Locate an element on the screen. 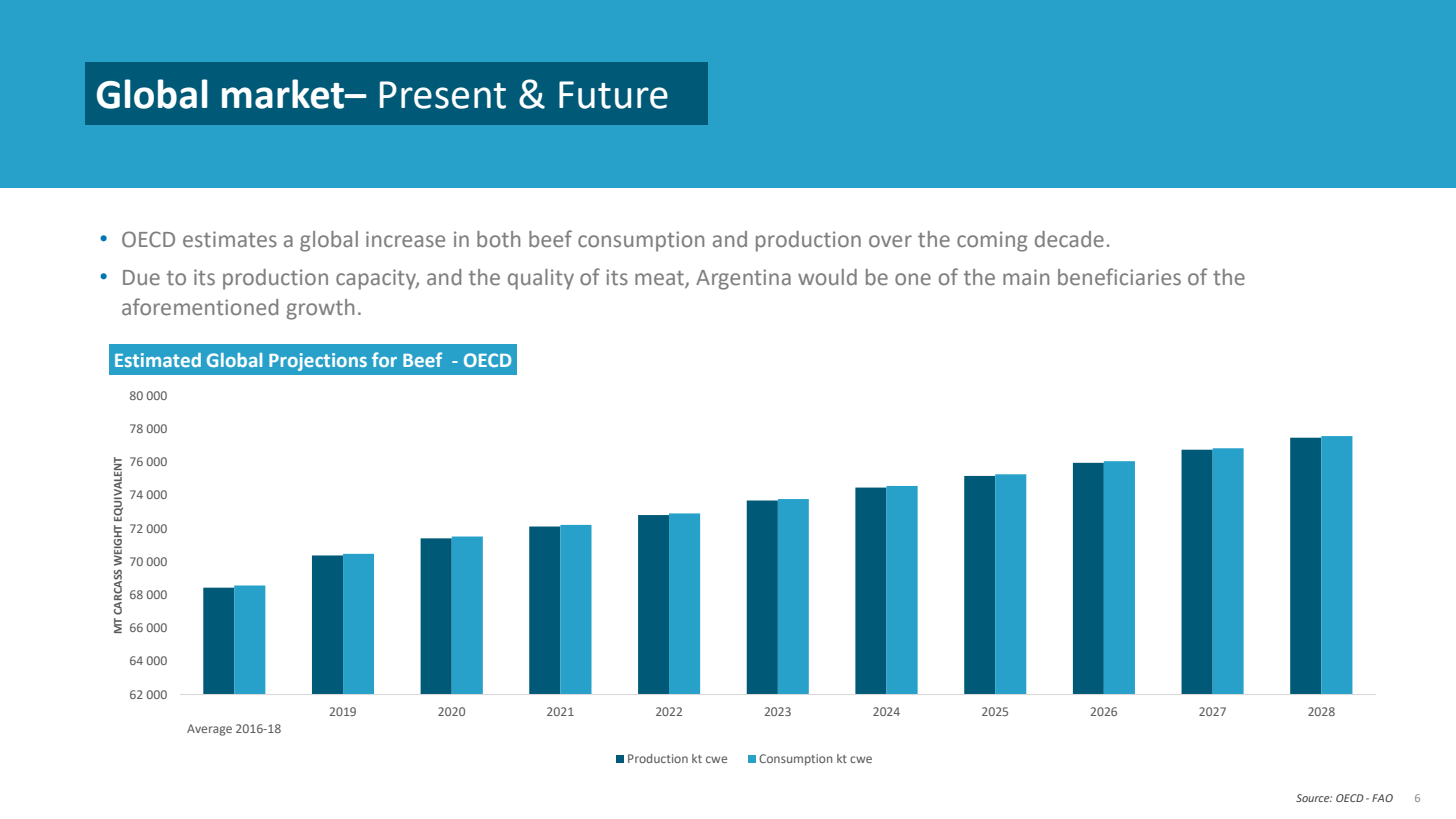 The height and width of the screenshot is (819, 1456). Projections is located at coordinates (318, 362).
